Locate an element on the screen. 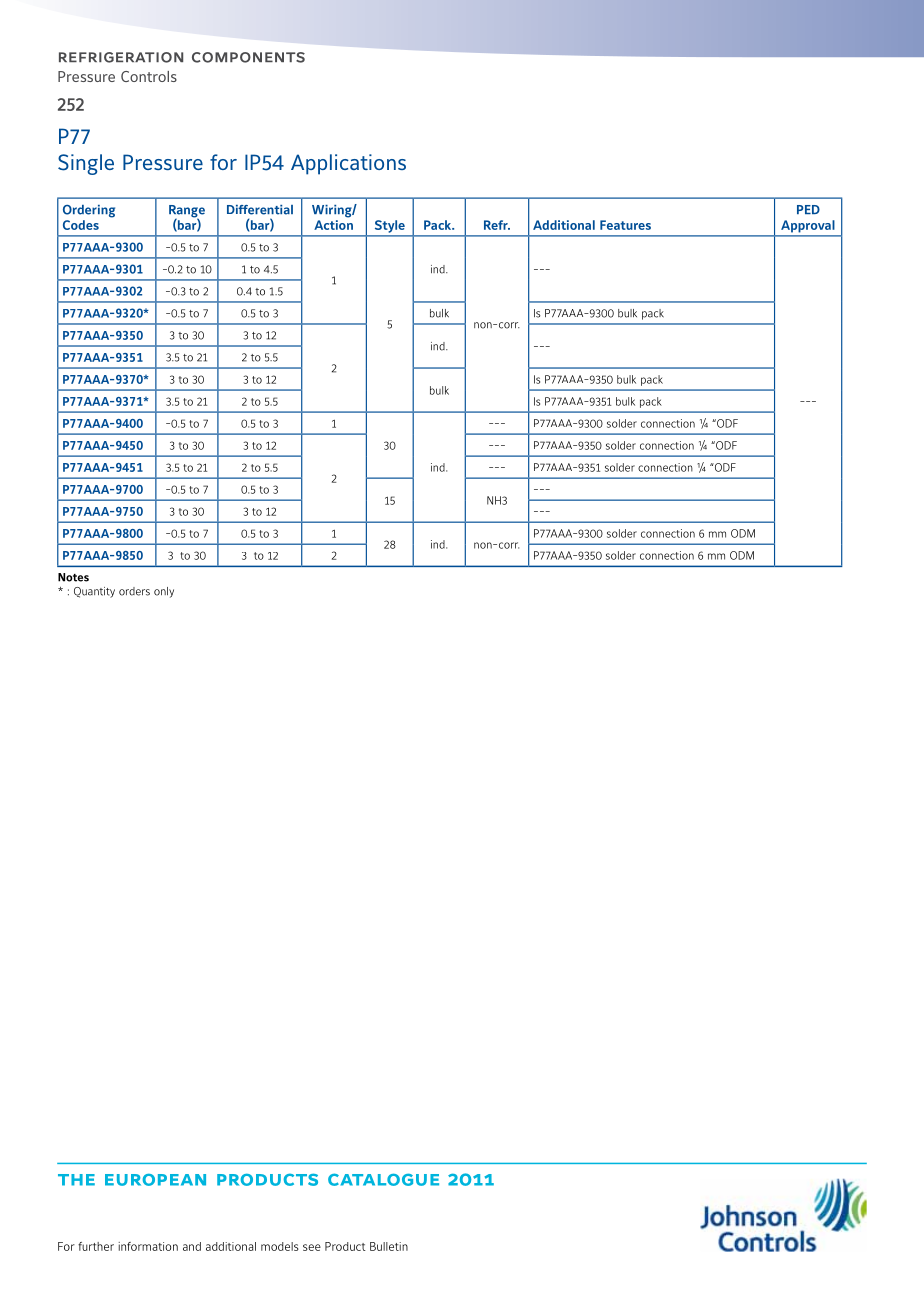 The width and height of the screenshot is (924, 1308). see is located at coordinates (312, 1247).
